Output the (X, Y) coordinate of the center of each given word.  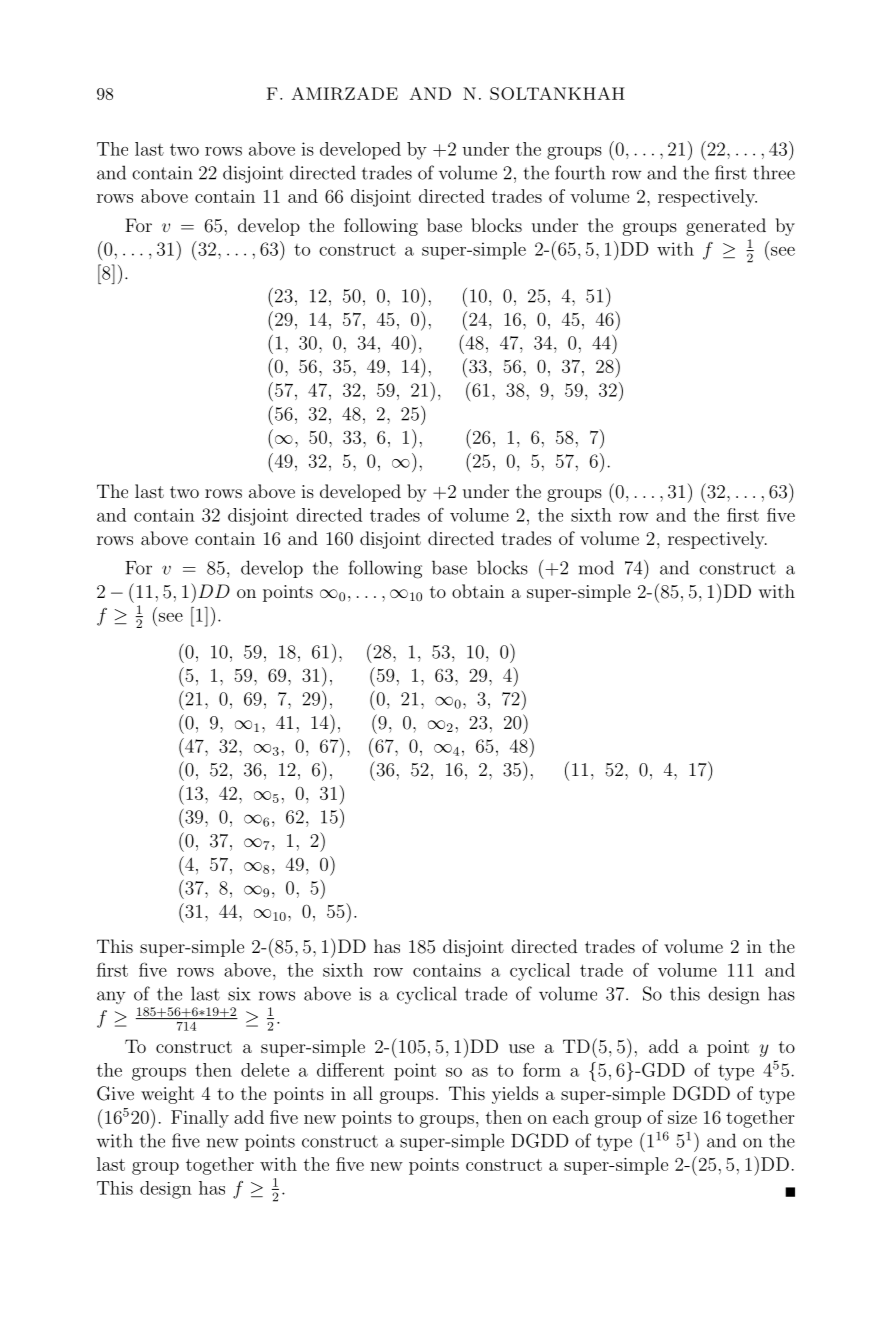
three (774, 172)
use (521, 1048)
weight (167, 1095)
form (542, 1070)
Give (115, 1093)
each (571, 1117)
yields (515, 1095)
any (111, 997)
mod (596, 567)
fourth (580, 172)
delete (265, 1070)
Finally (200, 1119)
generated (726, 227)
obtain (478, 591)
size (682, 1117)
